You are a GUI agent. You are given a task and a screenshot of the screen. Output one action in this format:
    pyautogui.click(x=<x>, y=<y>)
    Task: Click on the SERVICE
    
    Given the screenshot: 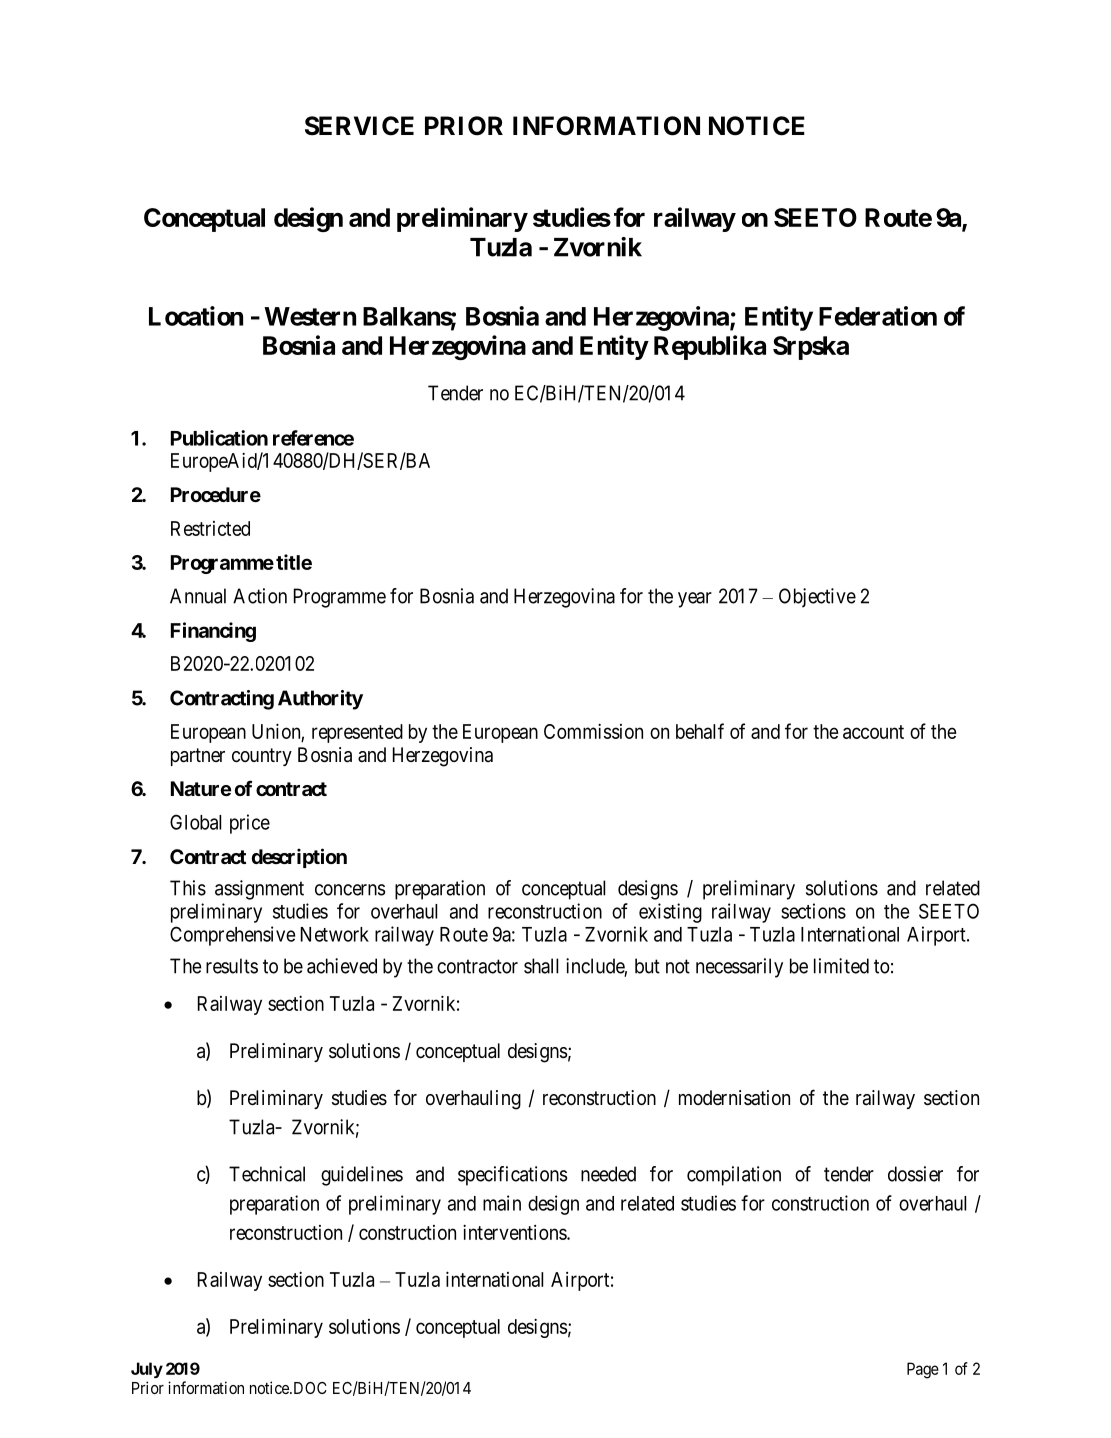 What is the action you would take?
    pyautogui.click(x=359, y=126)
